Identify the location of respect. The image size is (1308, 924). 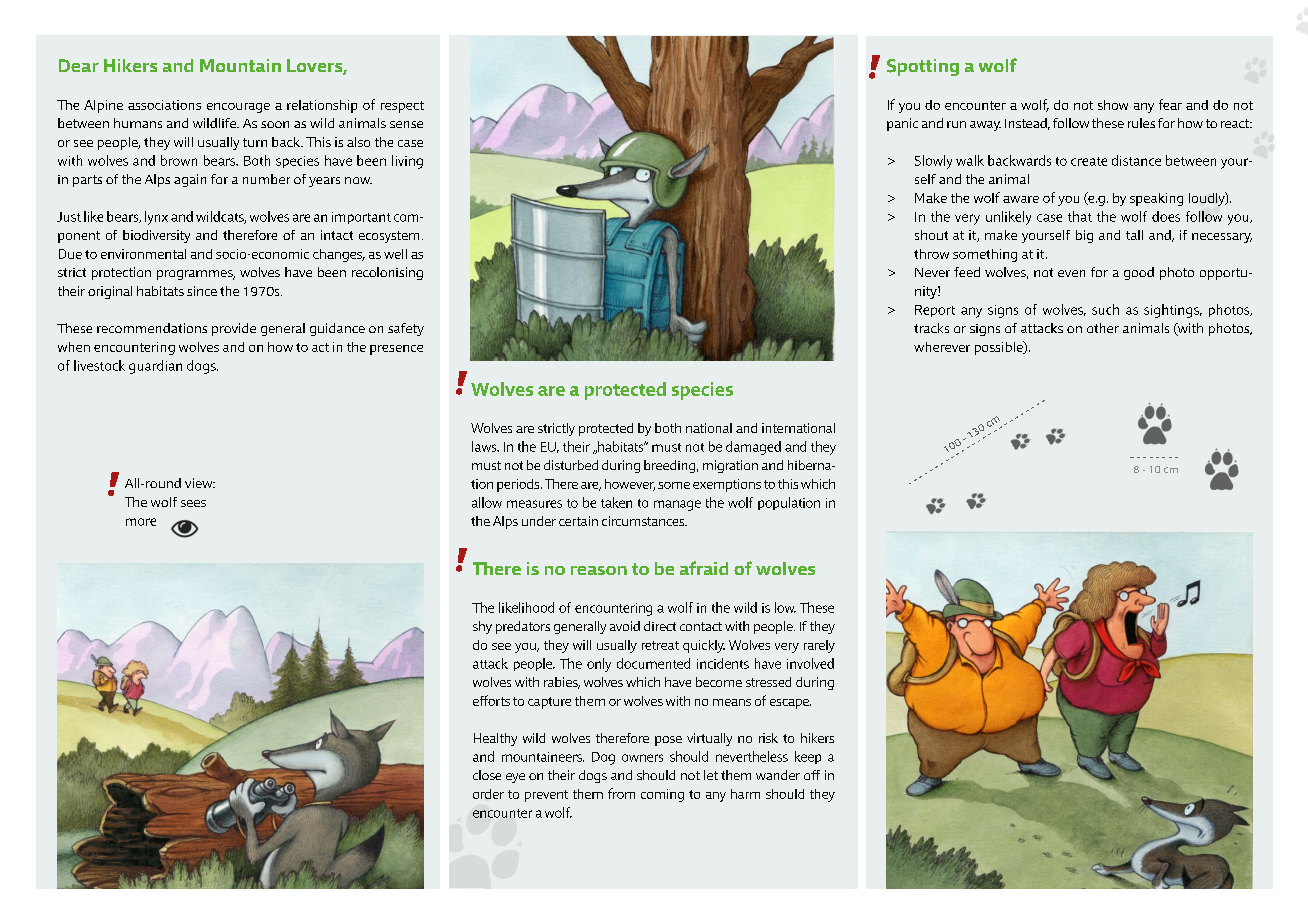
(402, 107).
